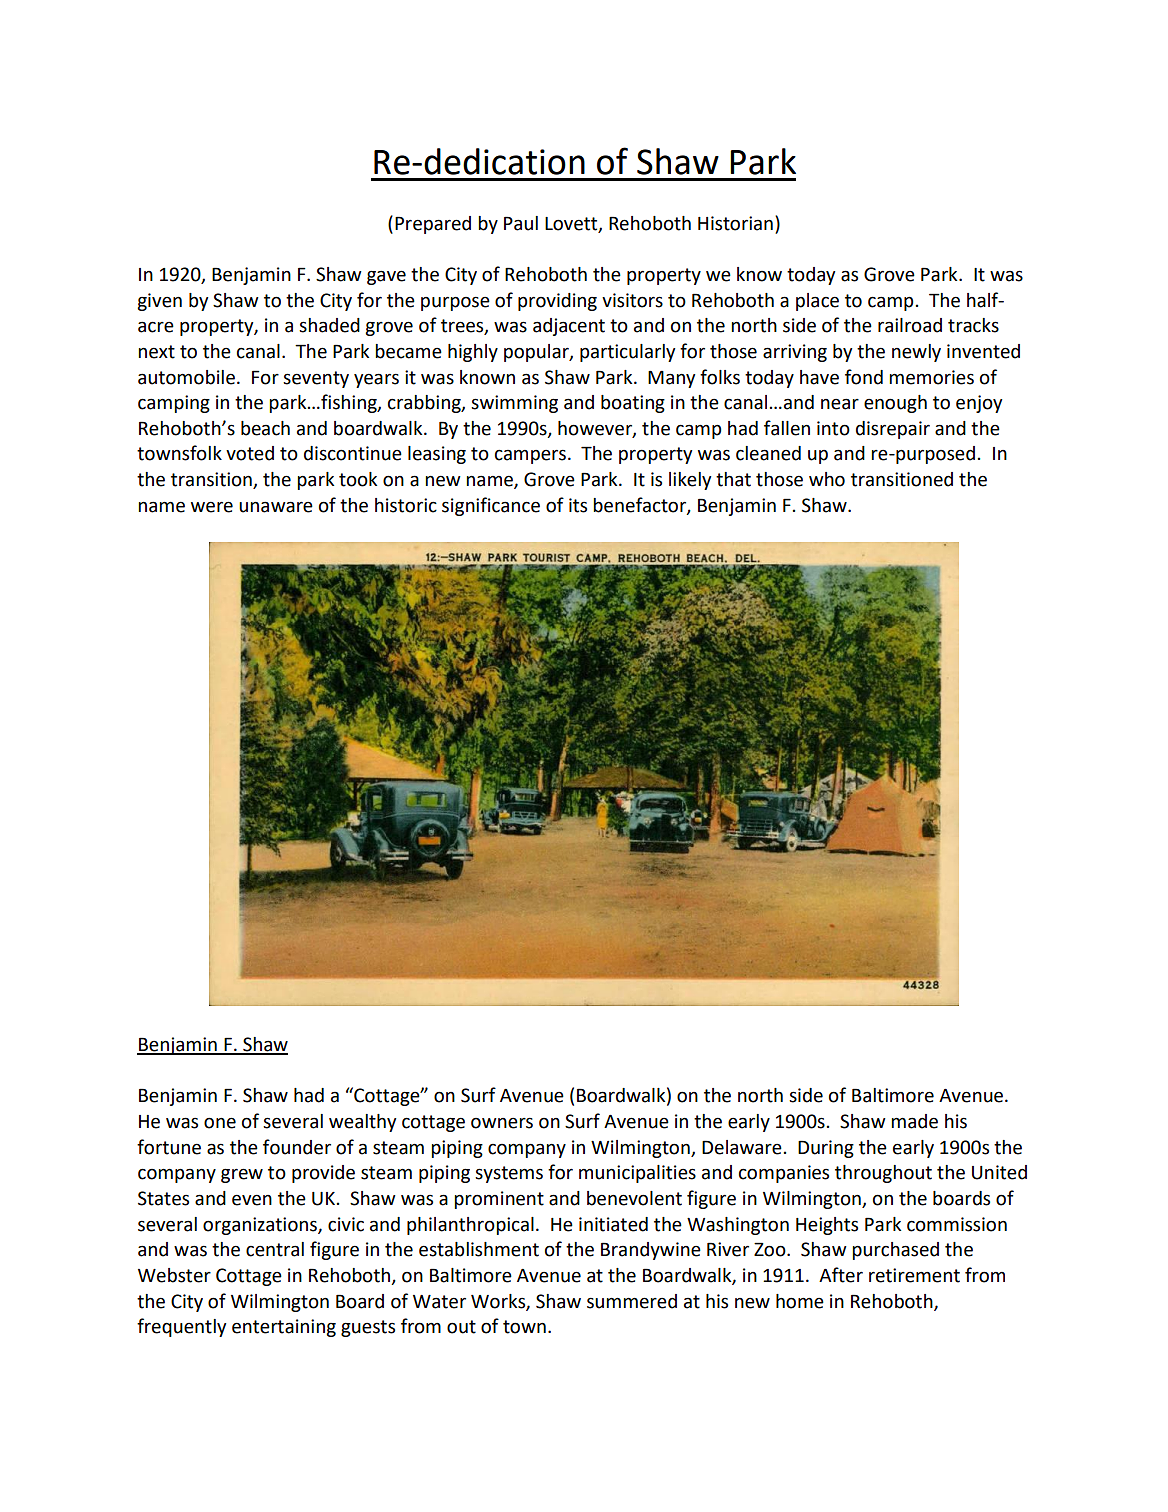  I want to click on entertaining, so click(284, 1328).
